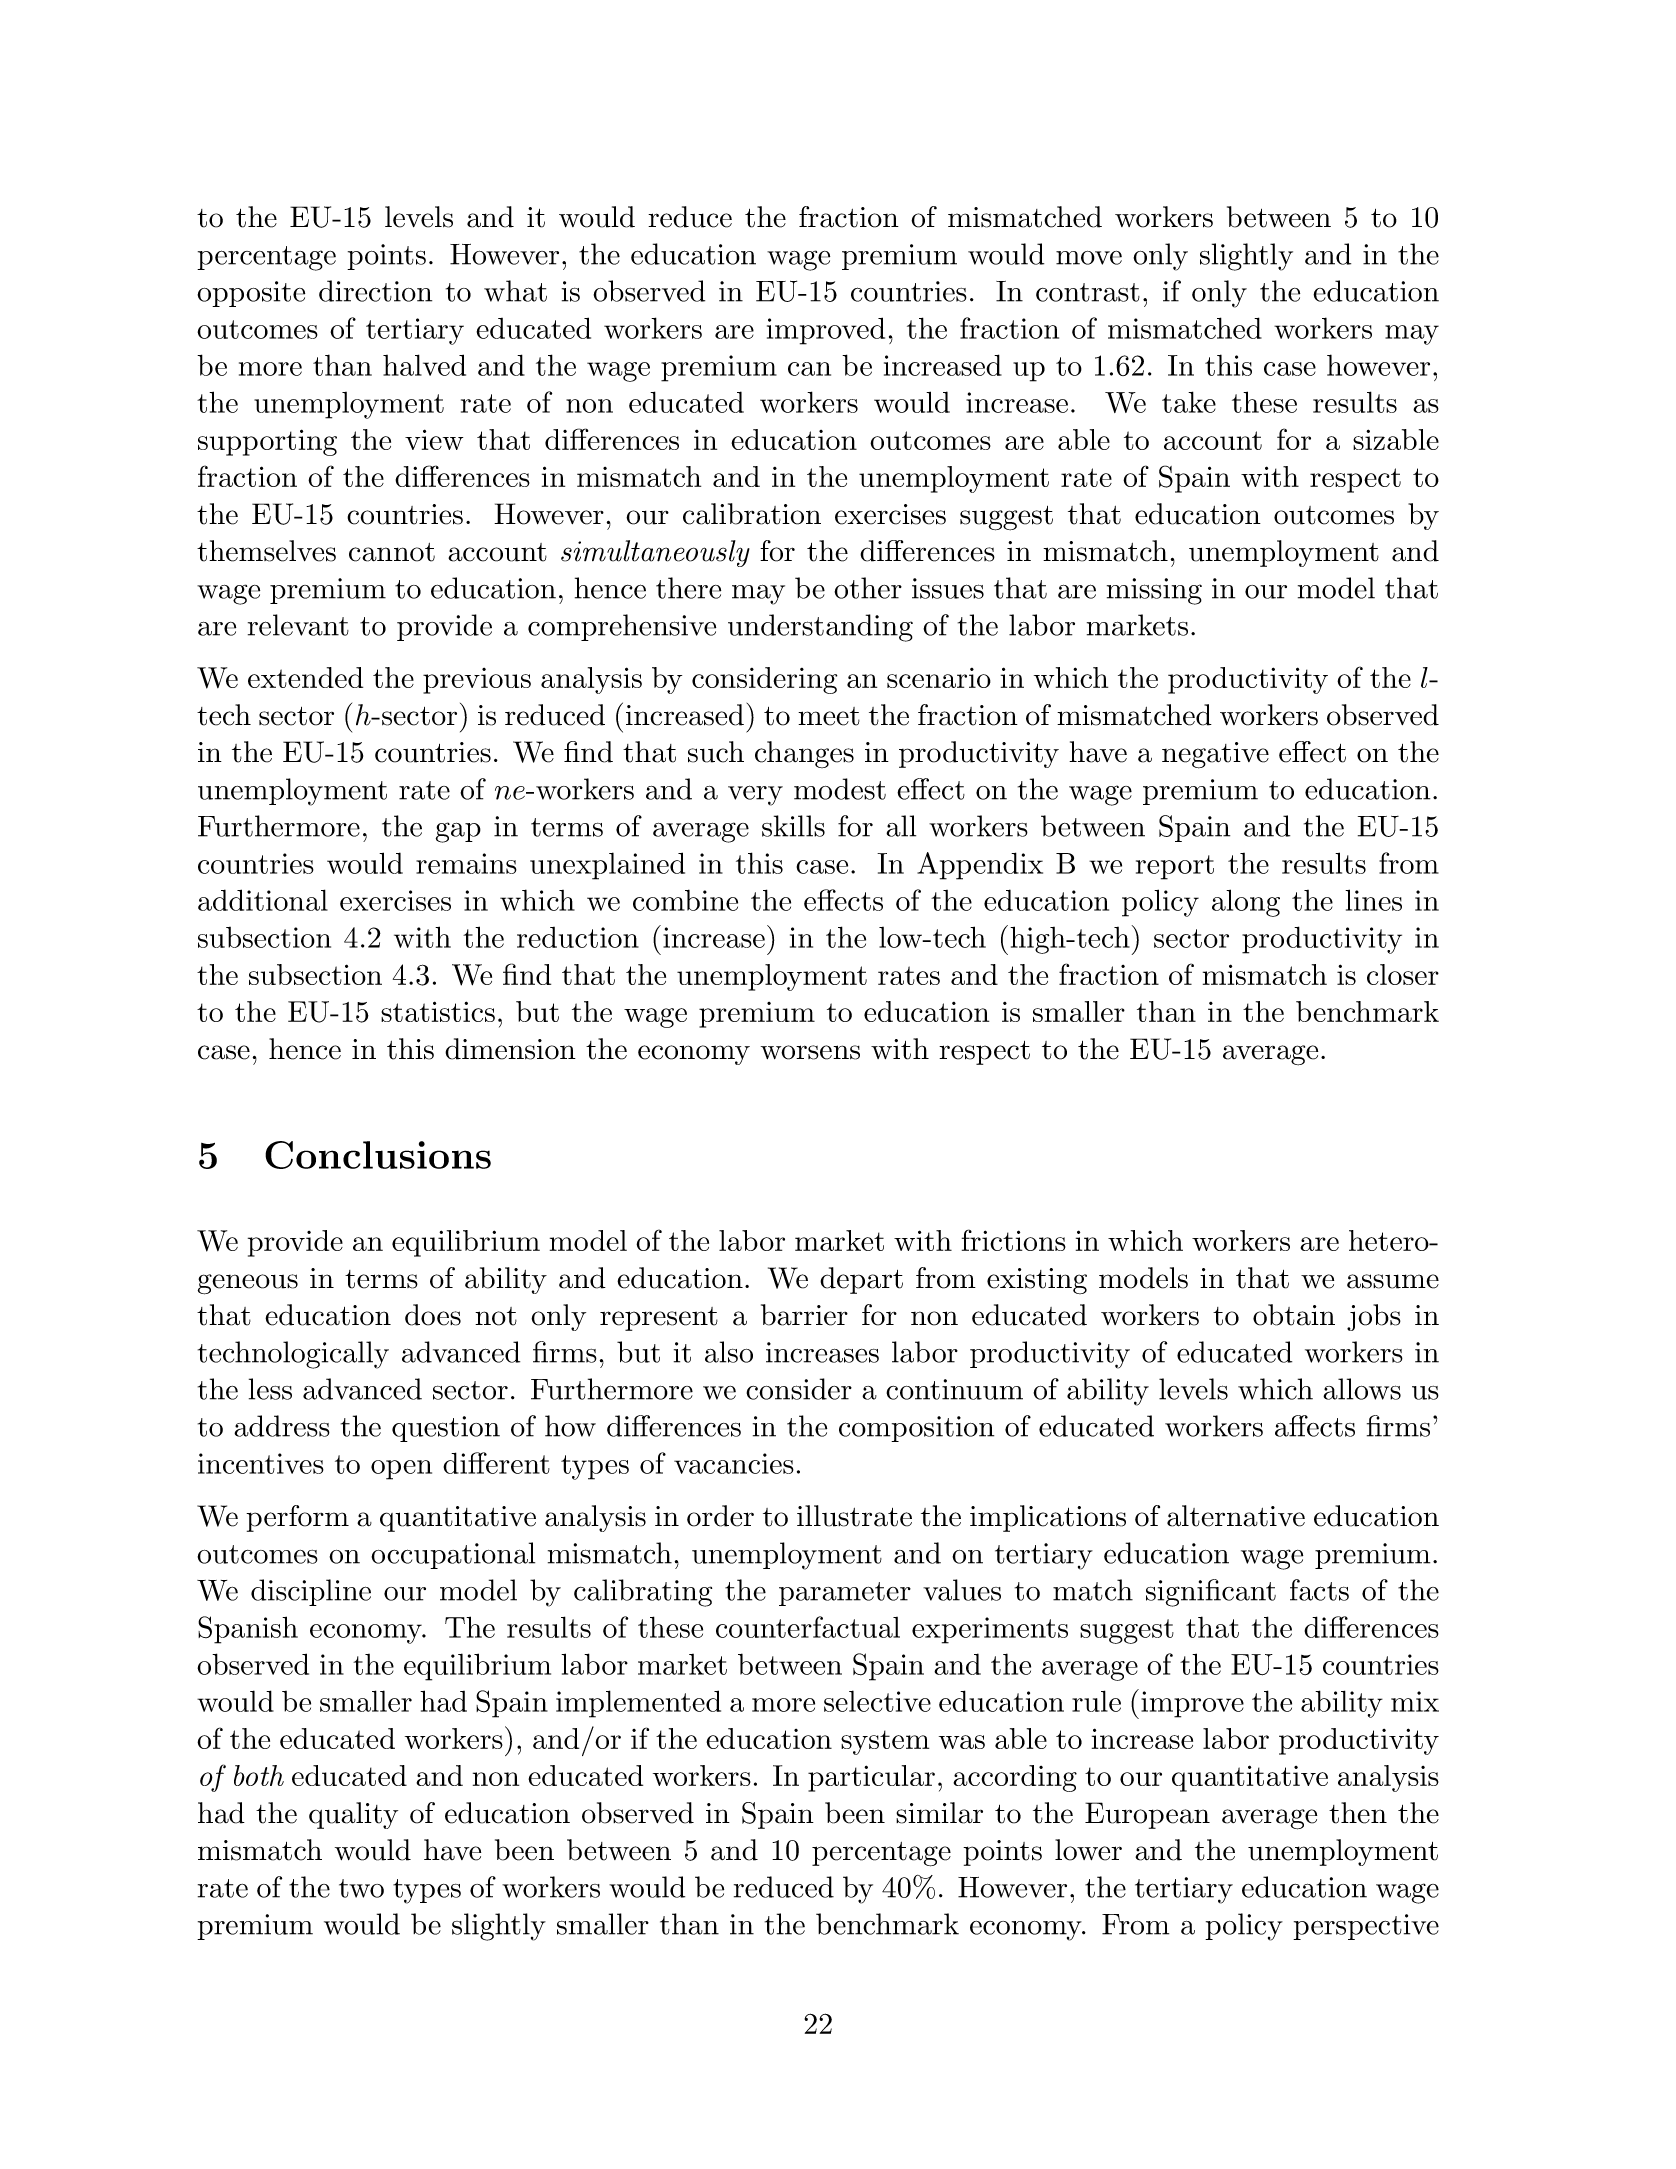  What do you see at coordinates (438, 1011) in the screenshot?
I see `statistics` at bounding box center [438, 1011].
